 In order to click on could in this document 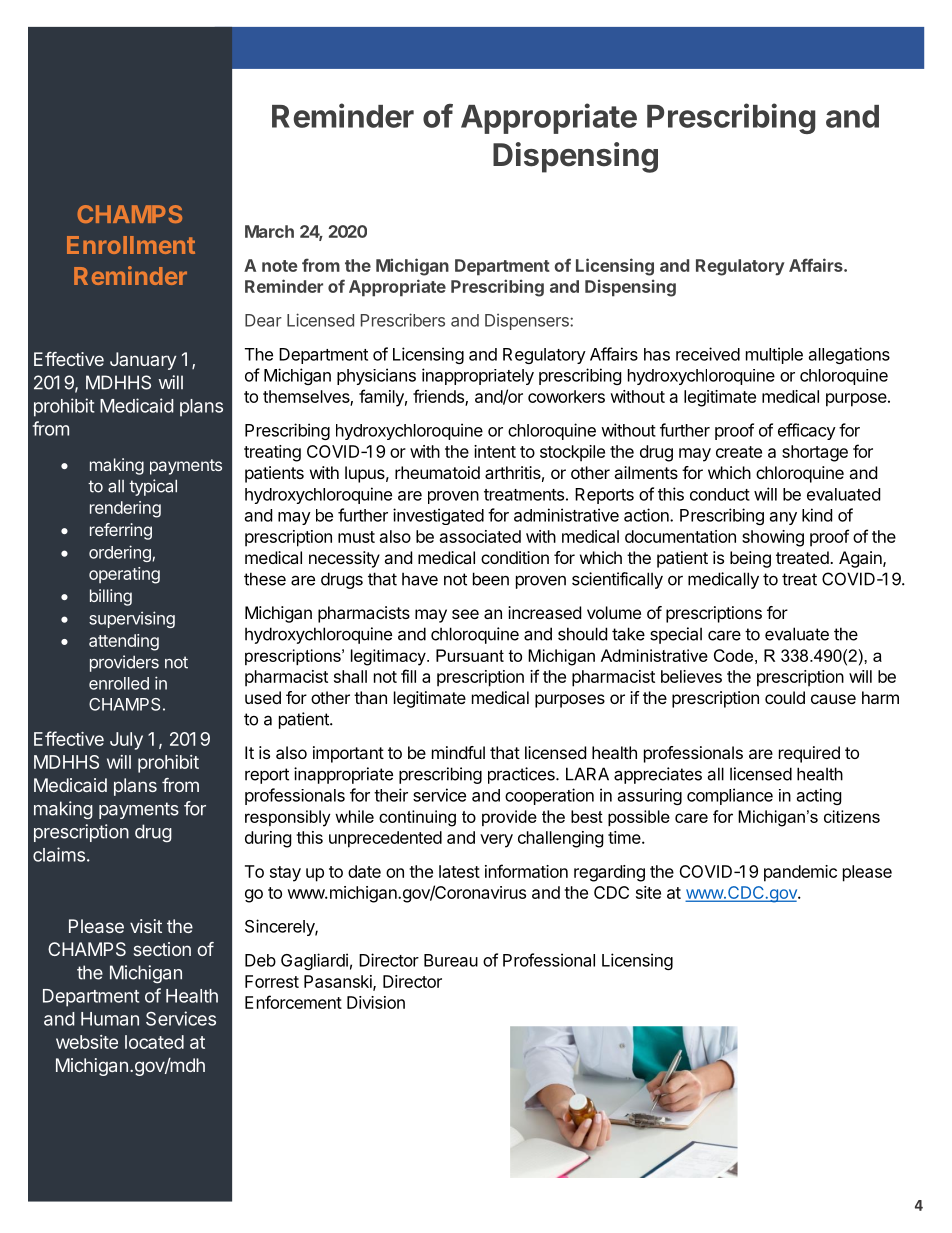, I will do `click(785, 697)`.
